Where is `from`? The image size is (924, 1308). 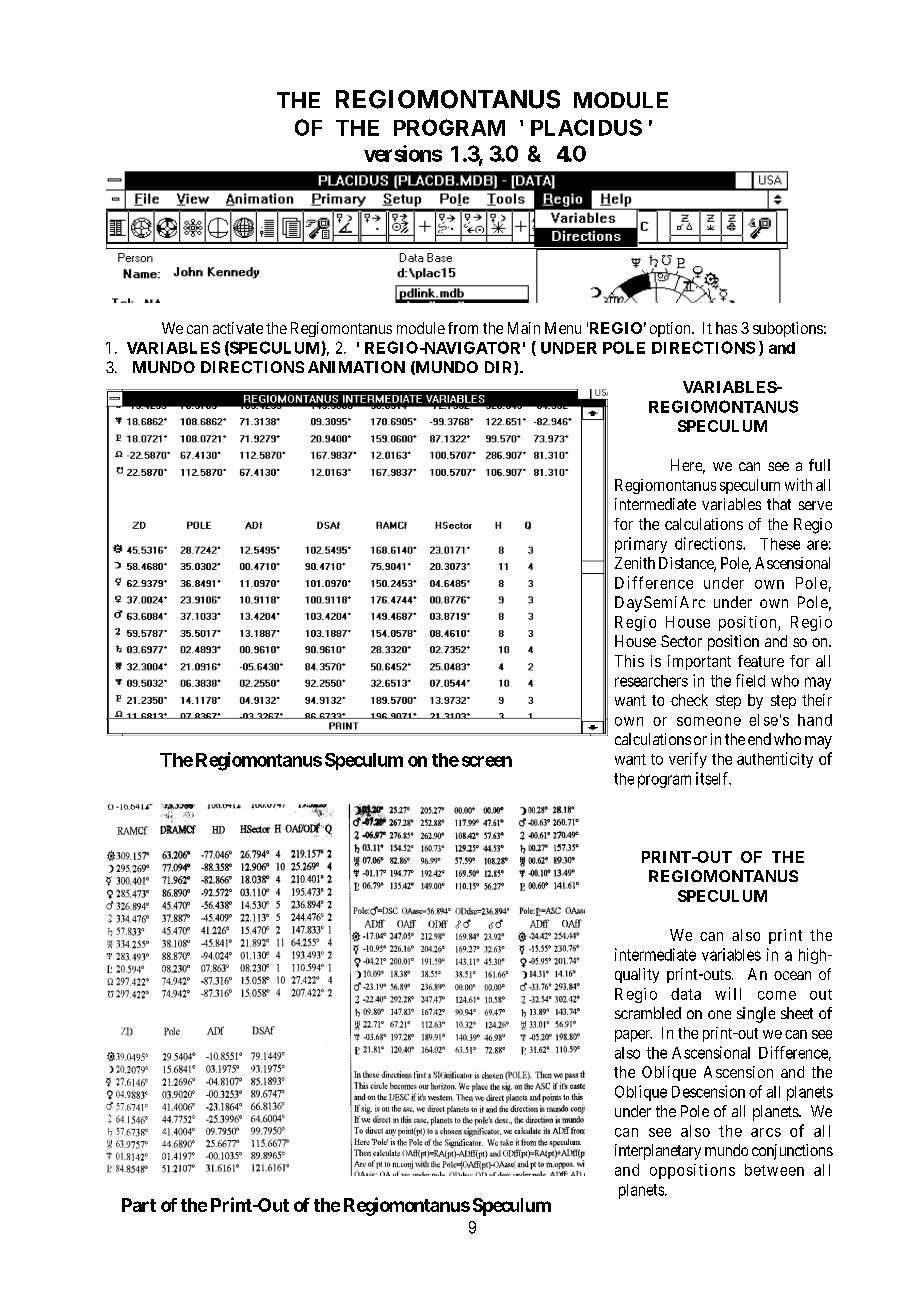
from is located at coordinates (463, 328).
